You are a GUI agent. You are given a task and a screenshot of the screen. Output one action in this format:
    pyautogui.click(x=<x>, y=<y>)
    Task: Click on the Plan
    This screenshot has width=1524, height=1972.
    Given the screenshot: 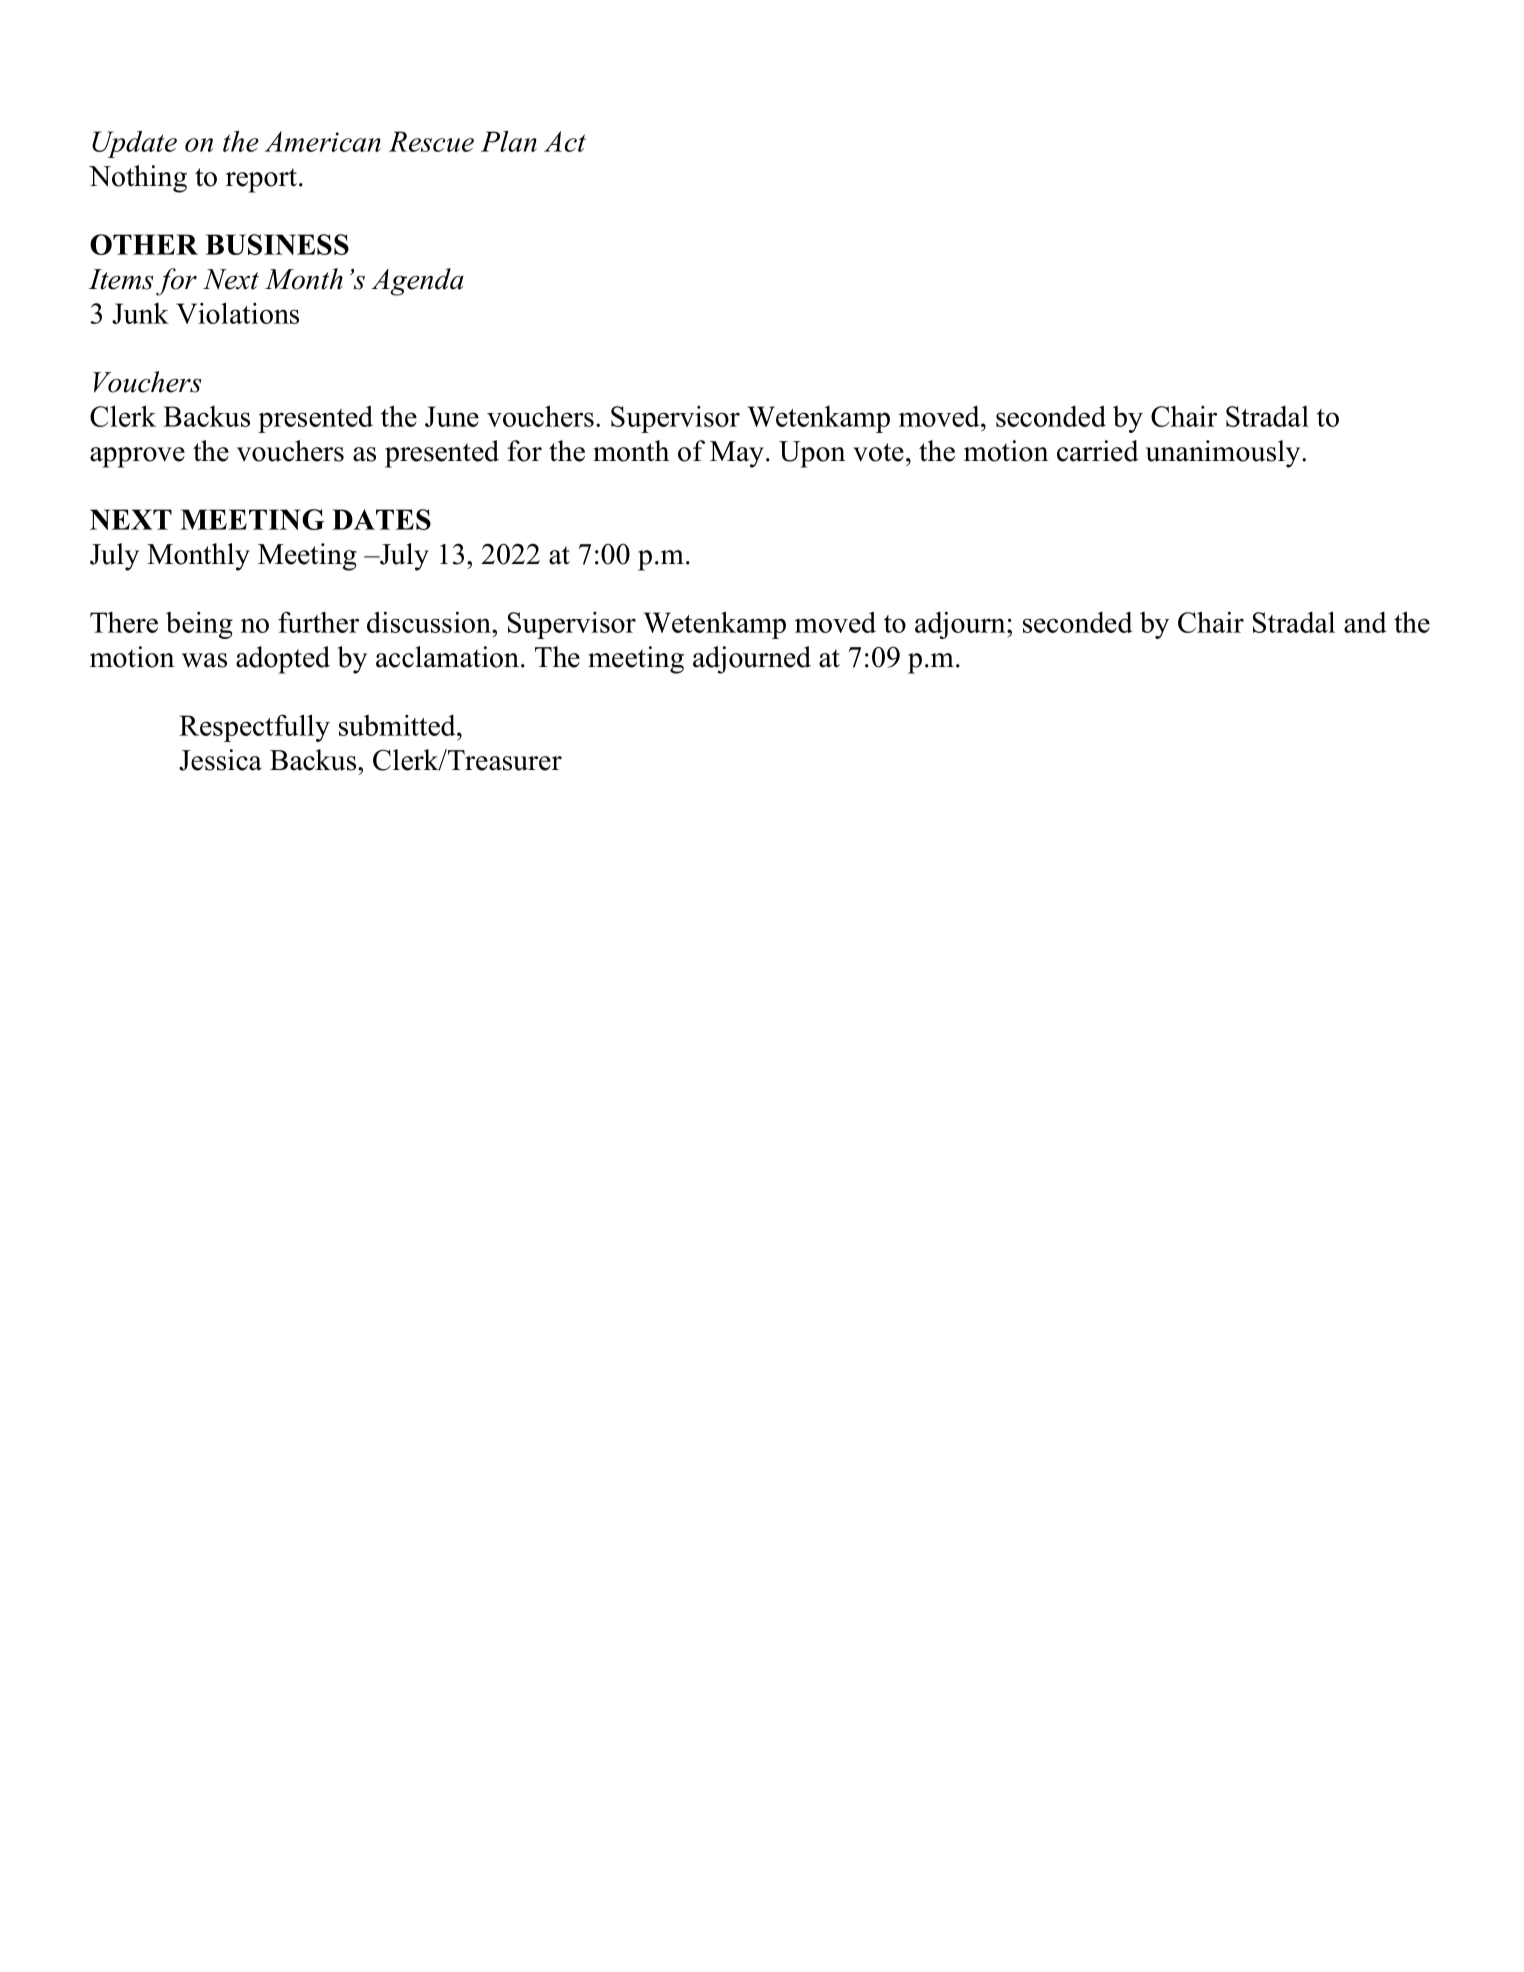 What is the action you would take?
    pyautogui.click(x=509, y=141)
